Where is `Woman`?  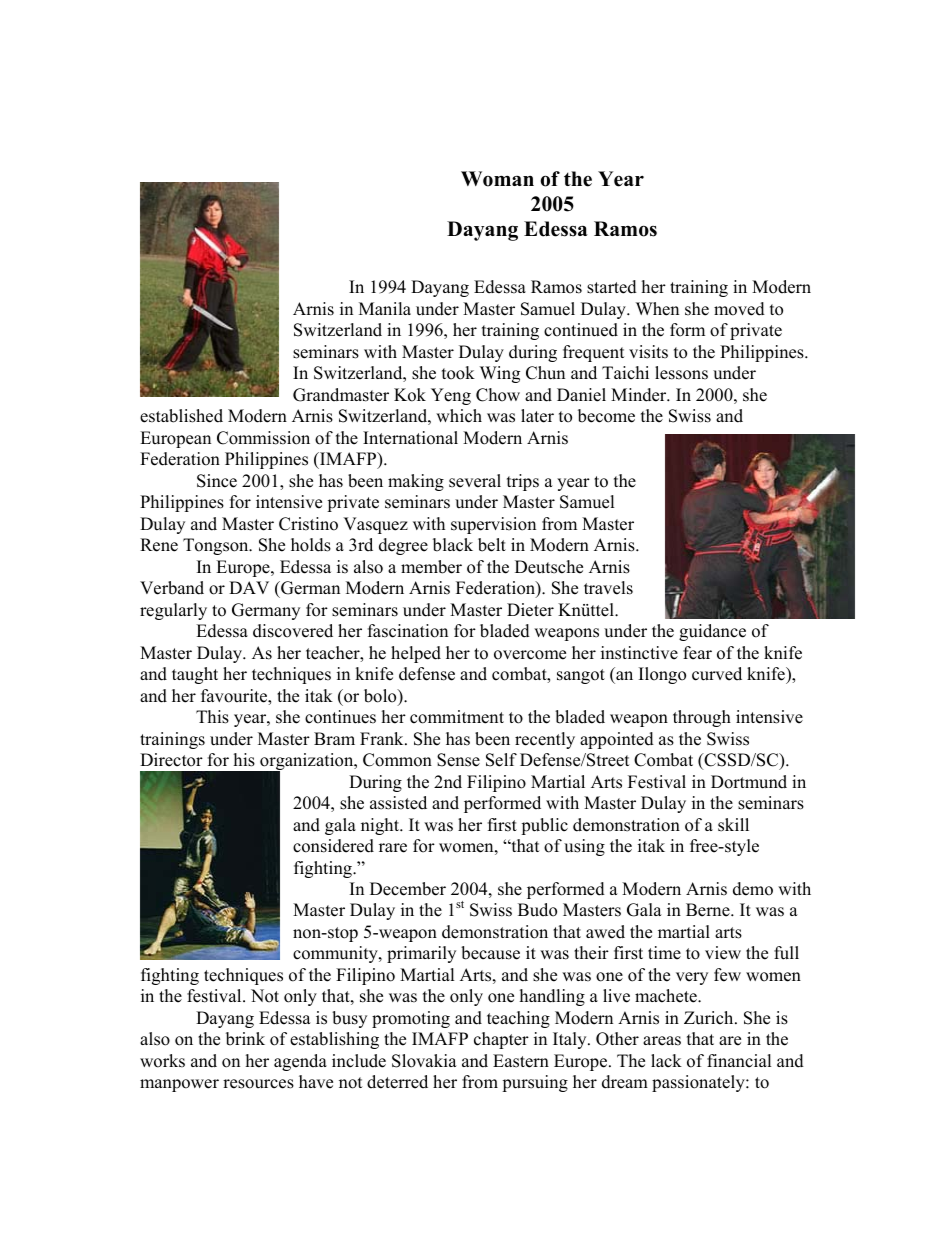 Woman is located at coordinates (497, 179).
